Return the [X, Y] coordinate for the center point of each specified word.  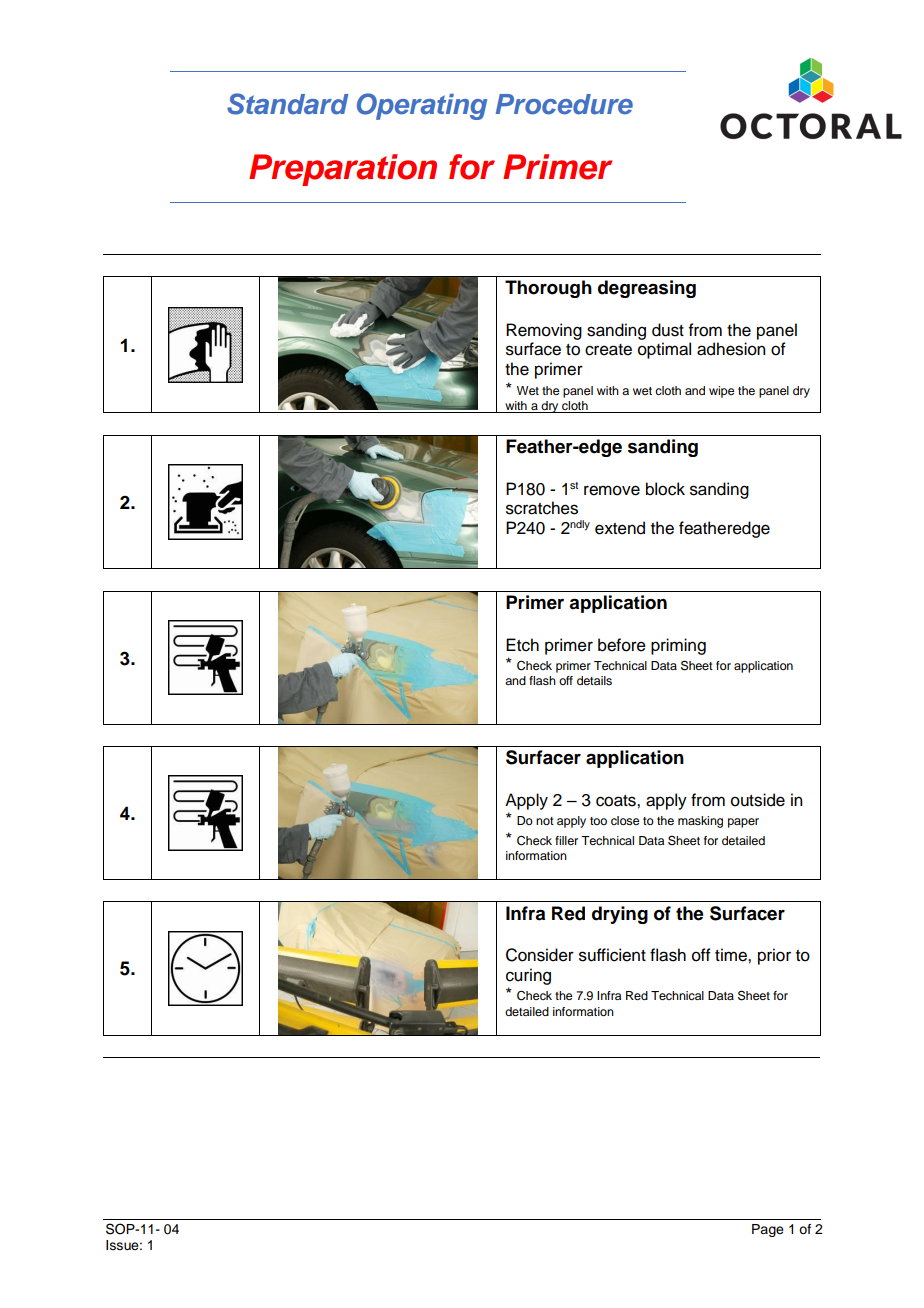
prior [774, 956]
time [732, 955]
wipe [721, 392]
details [594, 680]
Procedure [564, 104]
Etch [522, 645]
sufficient [612, 955]
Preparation [343, 170]
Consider [540, 955]
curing [528, 976]
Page [768, 1230]
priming [678, 646]
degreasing [647, 289]
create [608, 350]
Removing [544, 331]
